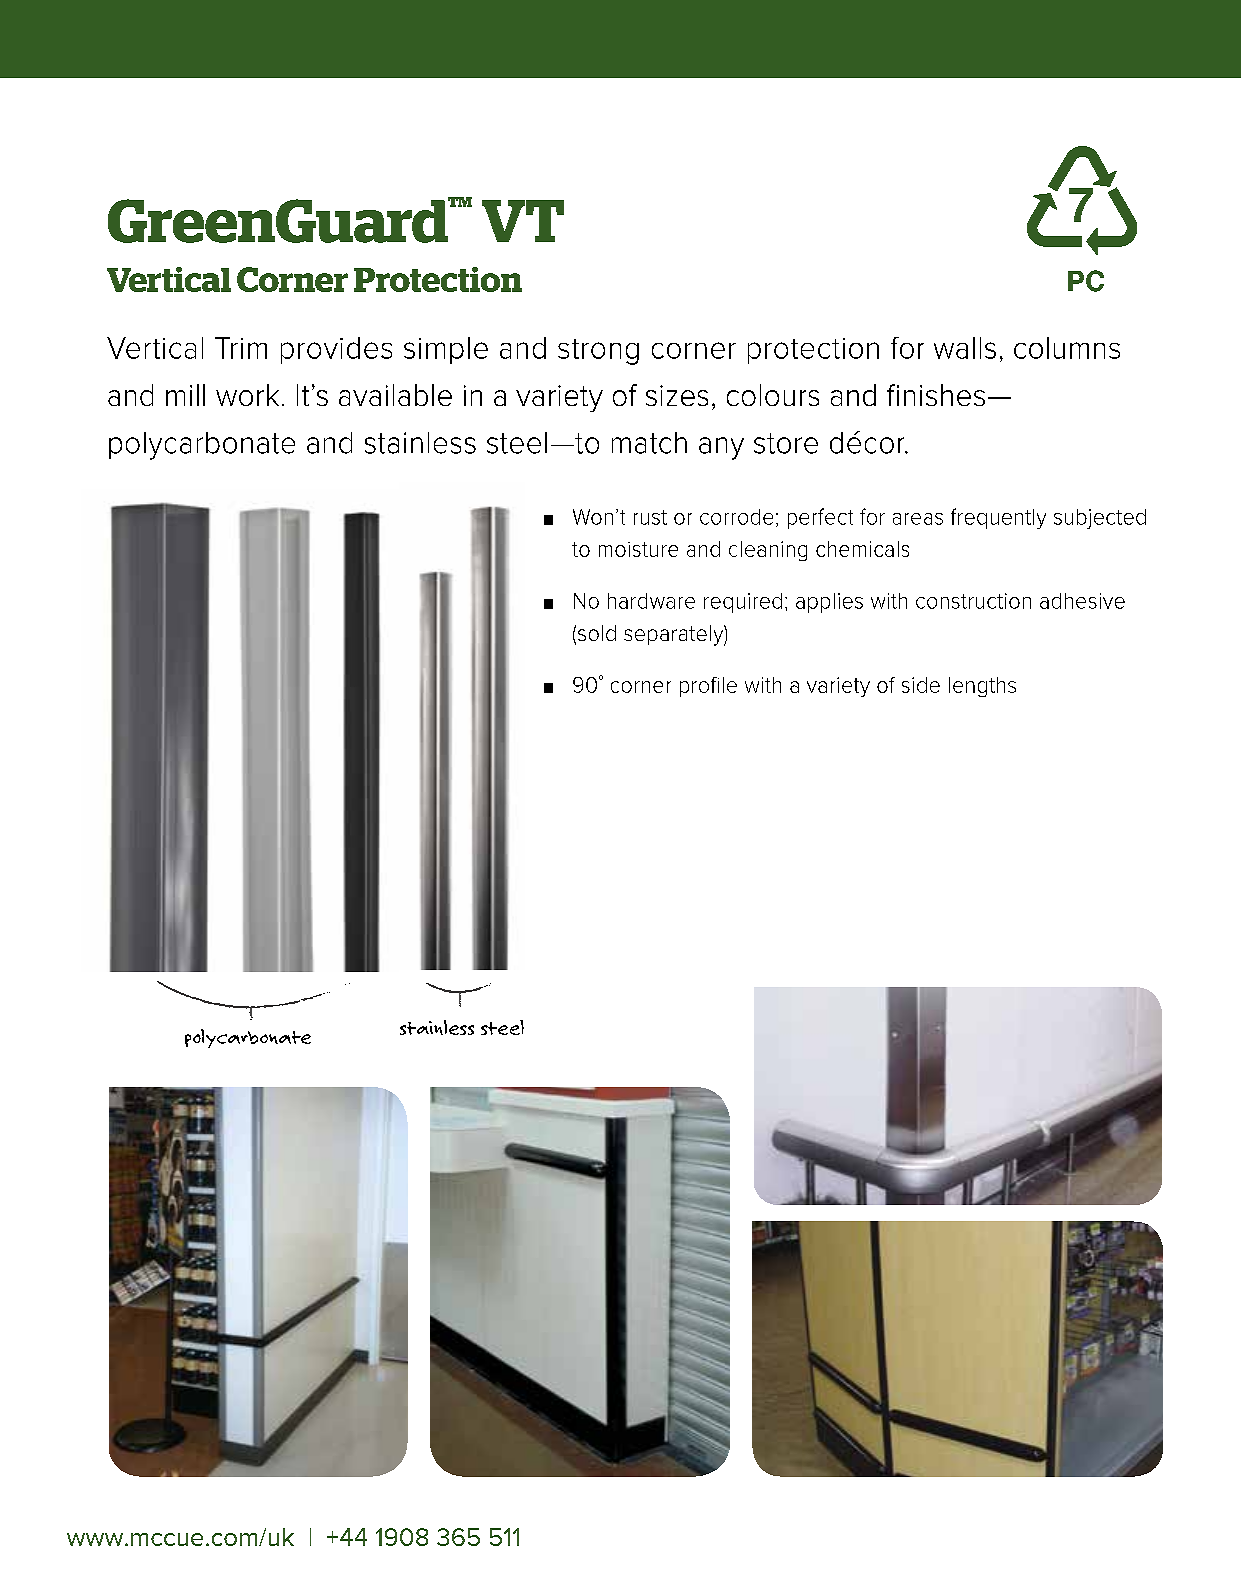  What do you see at coordinates (743, 603) in the page?
I see `required` at bounding box center [743, 603].
